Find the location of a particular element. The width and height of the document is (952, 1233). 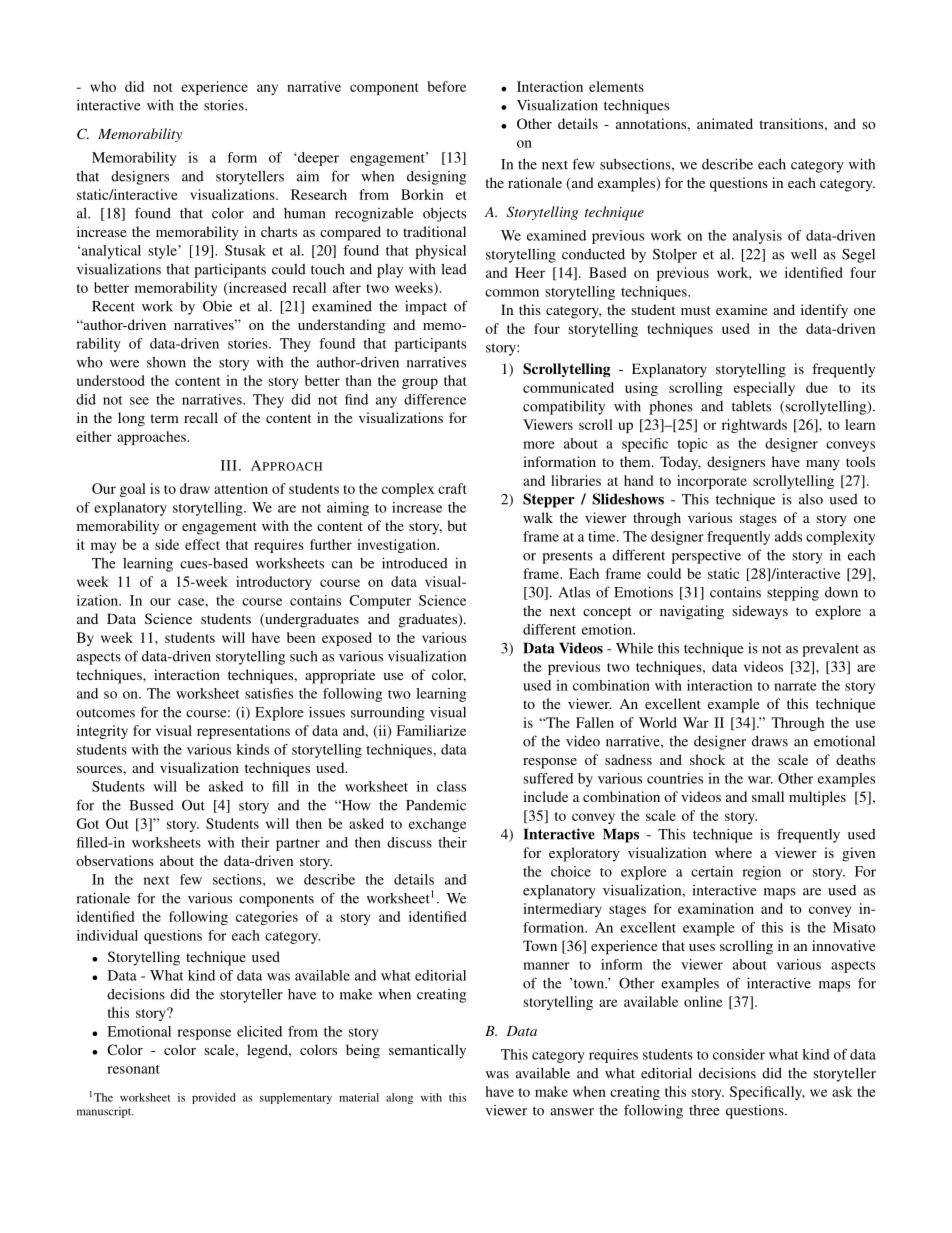

animated is located at coordinates (725, 123).
